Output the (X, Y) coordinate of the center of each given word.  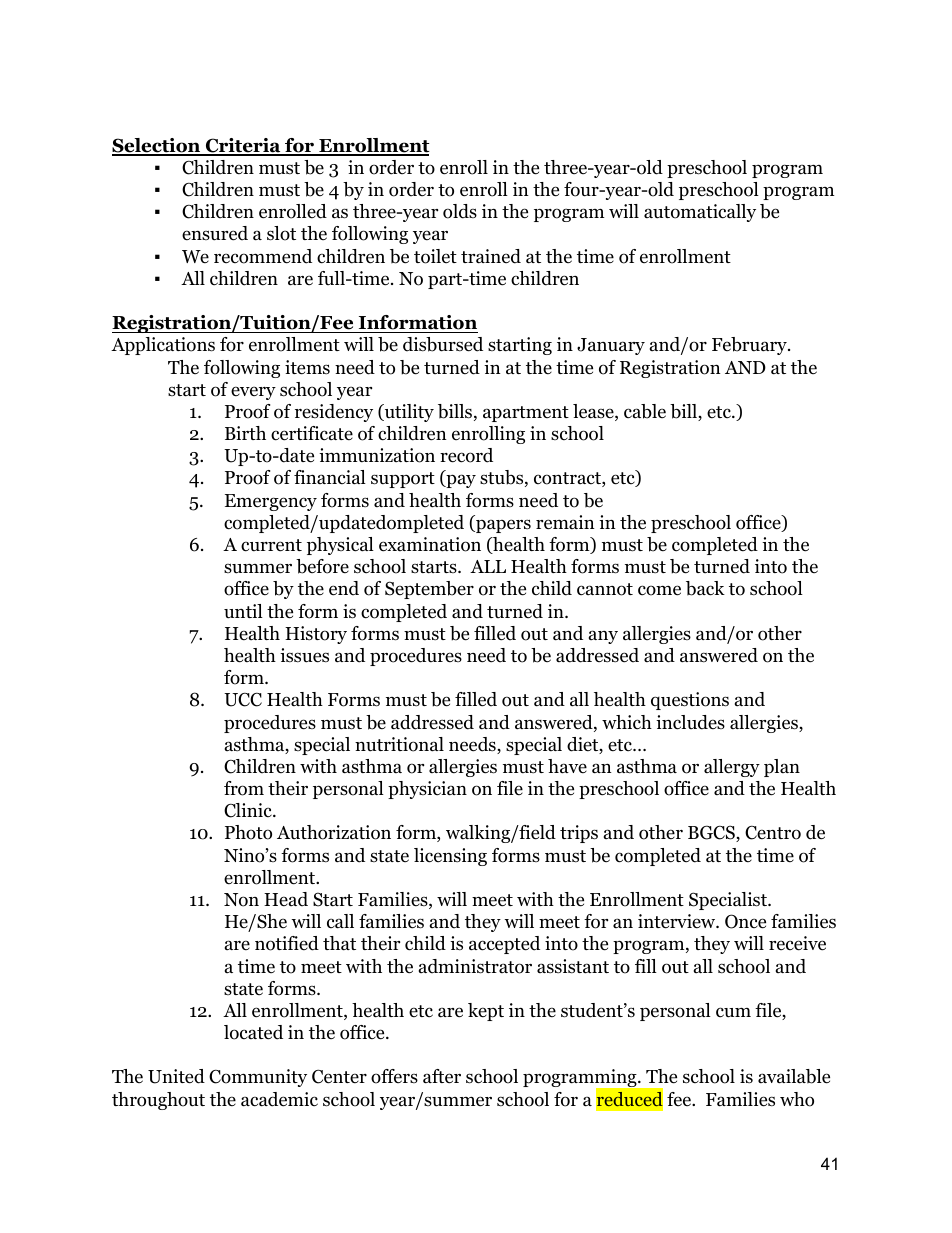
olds (460, 211)
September (429, 590)
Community (258, 1078)
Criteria (243, 146)
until (243, 611)
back (705, 588)
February (750, 346)
